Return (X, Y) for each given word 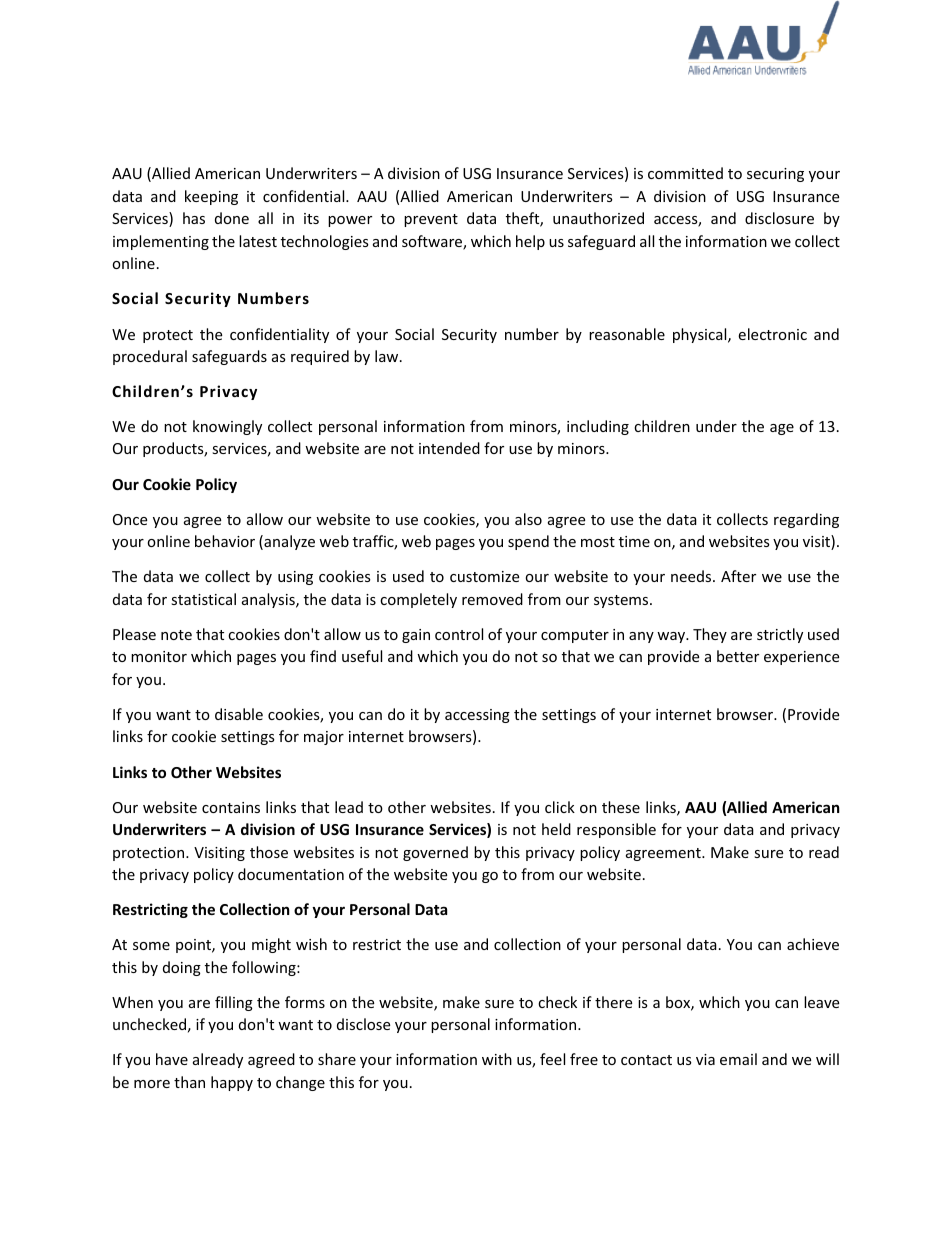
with (497, 1059)
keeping (211, 197)
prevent (431, 220)
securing (775, 175)
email (738, 1059)
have (172, 1059)
